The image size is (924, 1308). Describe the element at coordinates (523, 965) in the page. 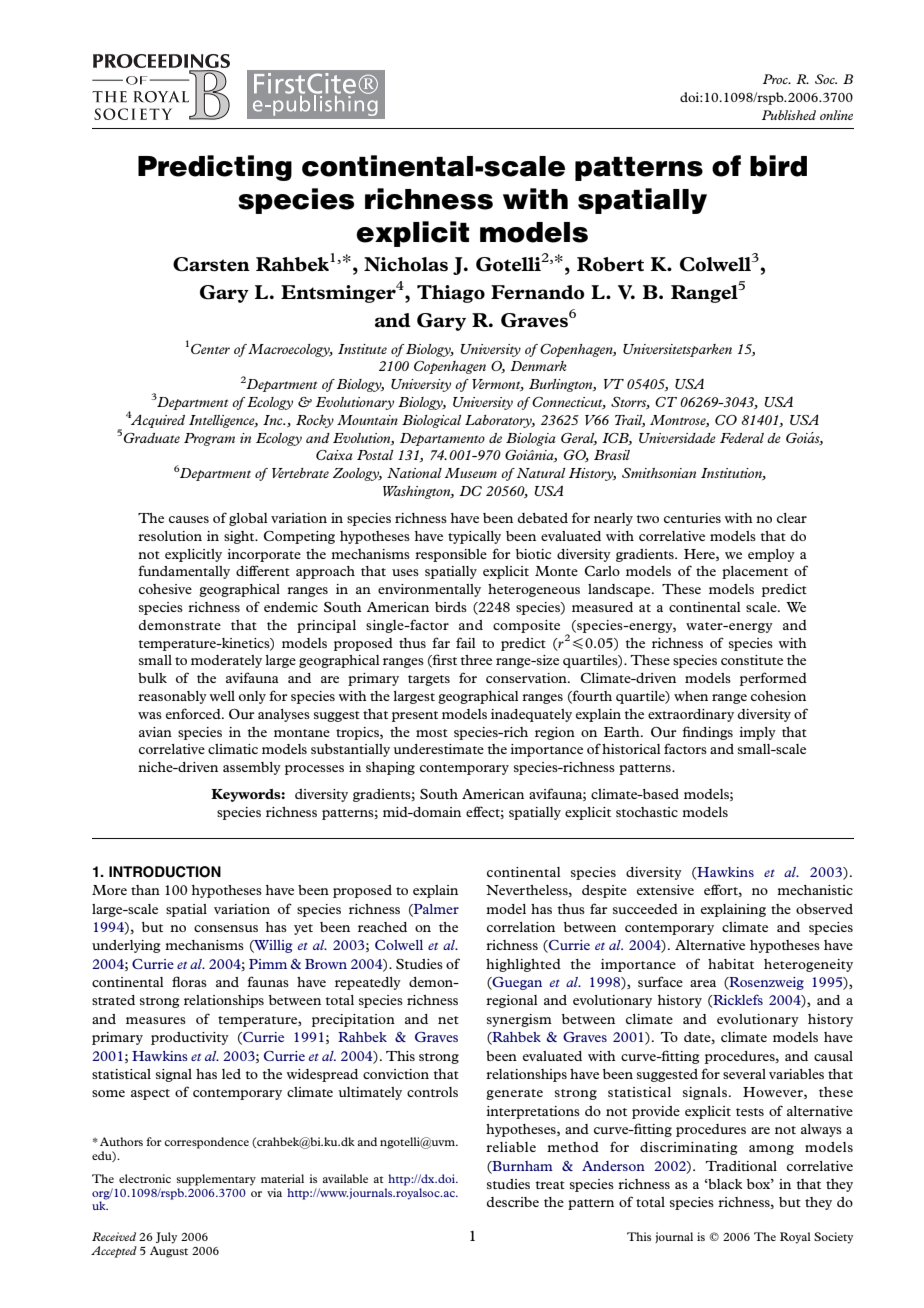

I see `highlighted` at that location.
